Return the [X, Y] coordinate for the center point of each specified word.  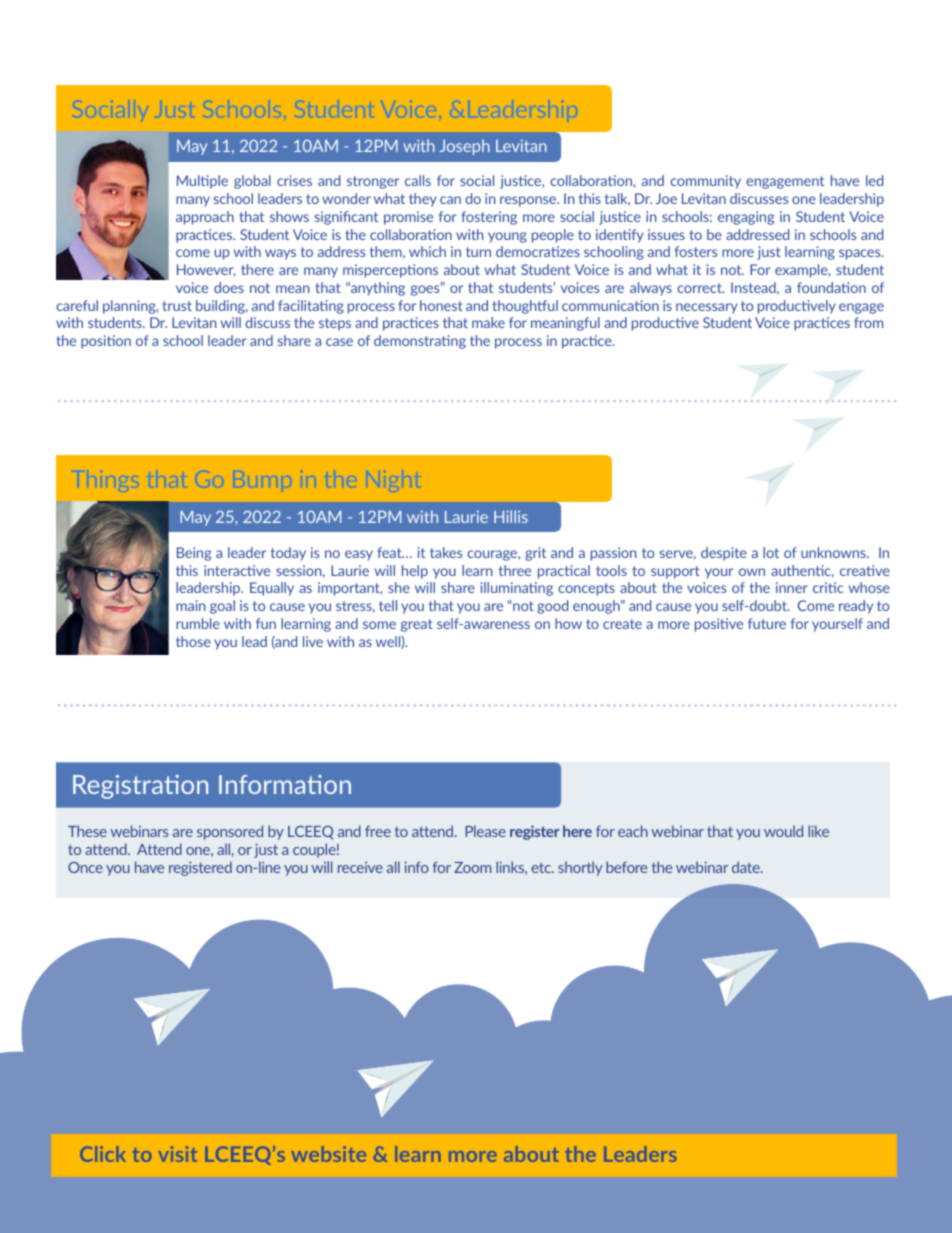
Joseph [464, 147]
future [767, 623]
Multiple [202, 182]
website [328, 1154]
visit [177, 1154]
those [193, 641]
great [417, 625]
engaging [746, 218]
